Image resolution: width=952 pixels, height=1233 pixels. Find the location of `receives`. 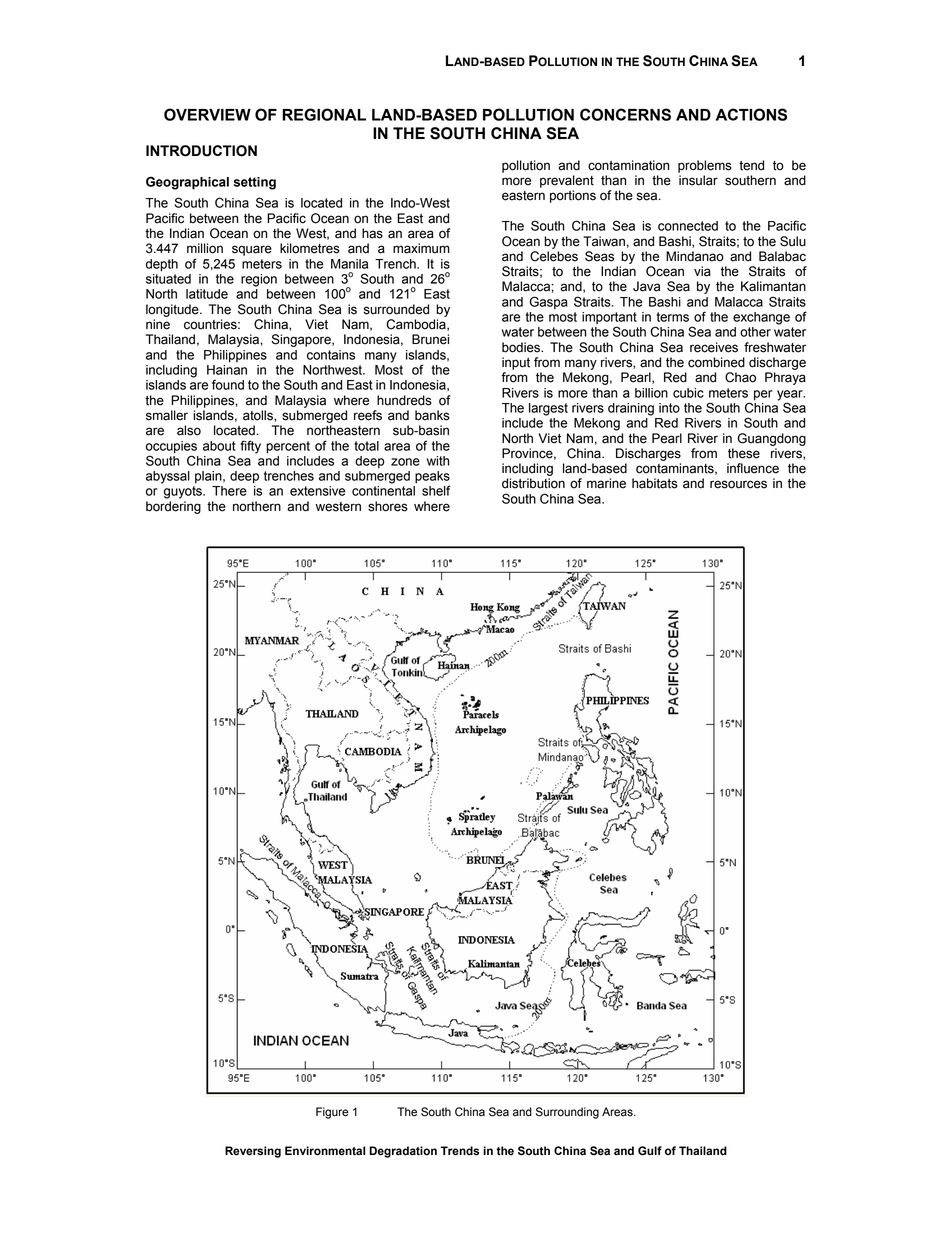

receives is located at coordinates (714, 347).
